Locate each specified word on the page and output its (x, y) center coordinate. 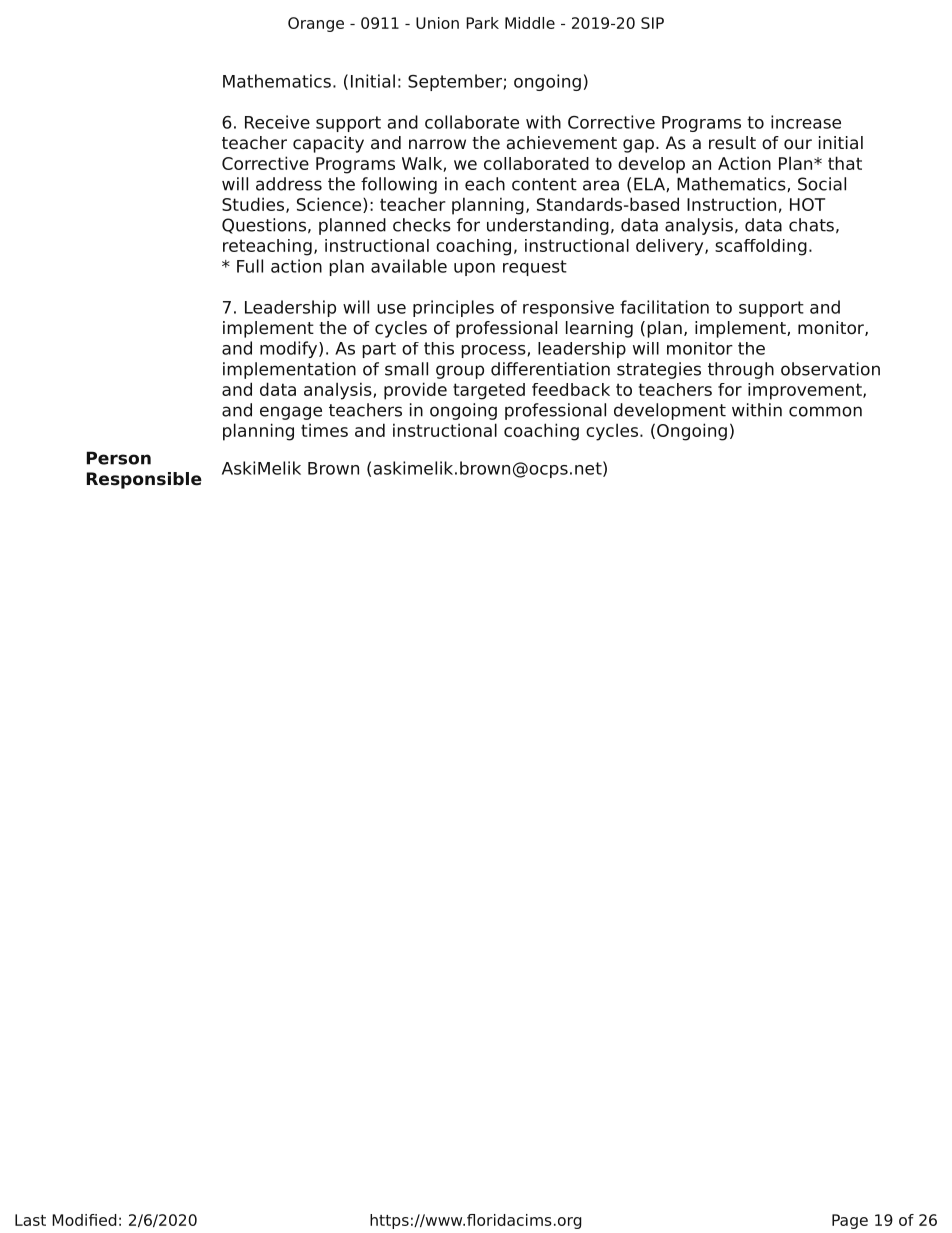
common (825, 411)
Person (119, 458)
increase (806, 122)
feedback (571, 389)
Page (850, 1221)
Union (437, 23)
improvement (806, 391)
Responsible (144, 480)
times (324, 430)
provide (415, 391)
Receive (277, 122)
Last (30, 1220)
